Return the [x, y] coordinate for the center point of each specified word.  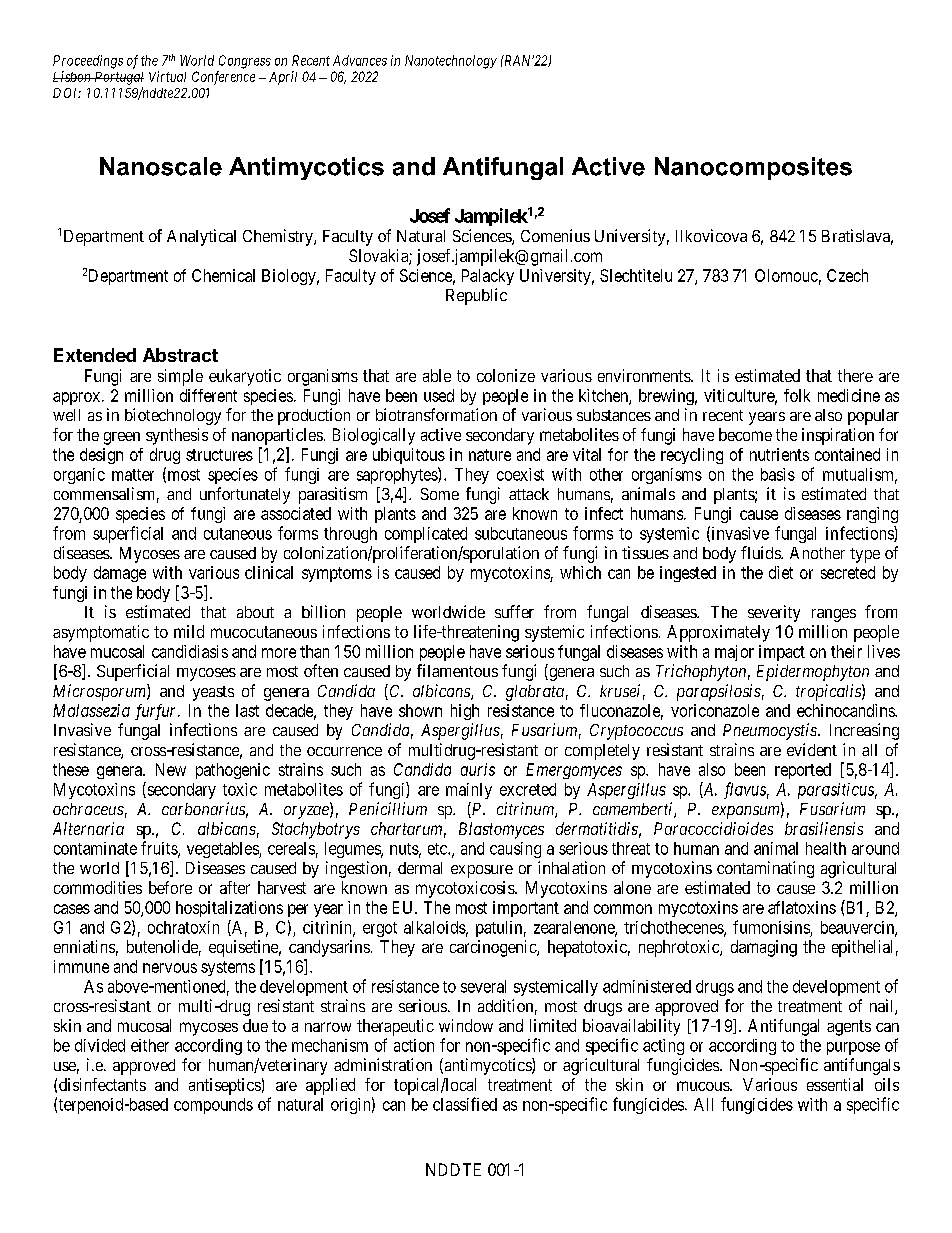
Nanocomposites [753, 168]
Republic [476, 296]
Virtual [167, 76]
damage [120, 574]
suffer [514, 611]
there [855, 375]
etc [438, 849]
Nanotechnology [451, 62]
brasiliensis [824, 828]
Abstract [180, 355]
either [150, 1045]
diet [781, 572]
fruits [160, 849]
